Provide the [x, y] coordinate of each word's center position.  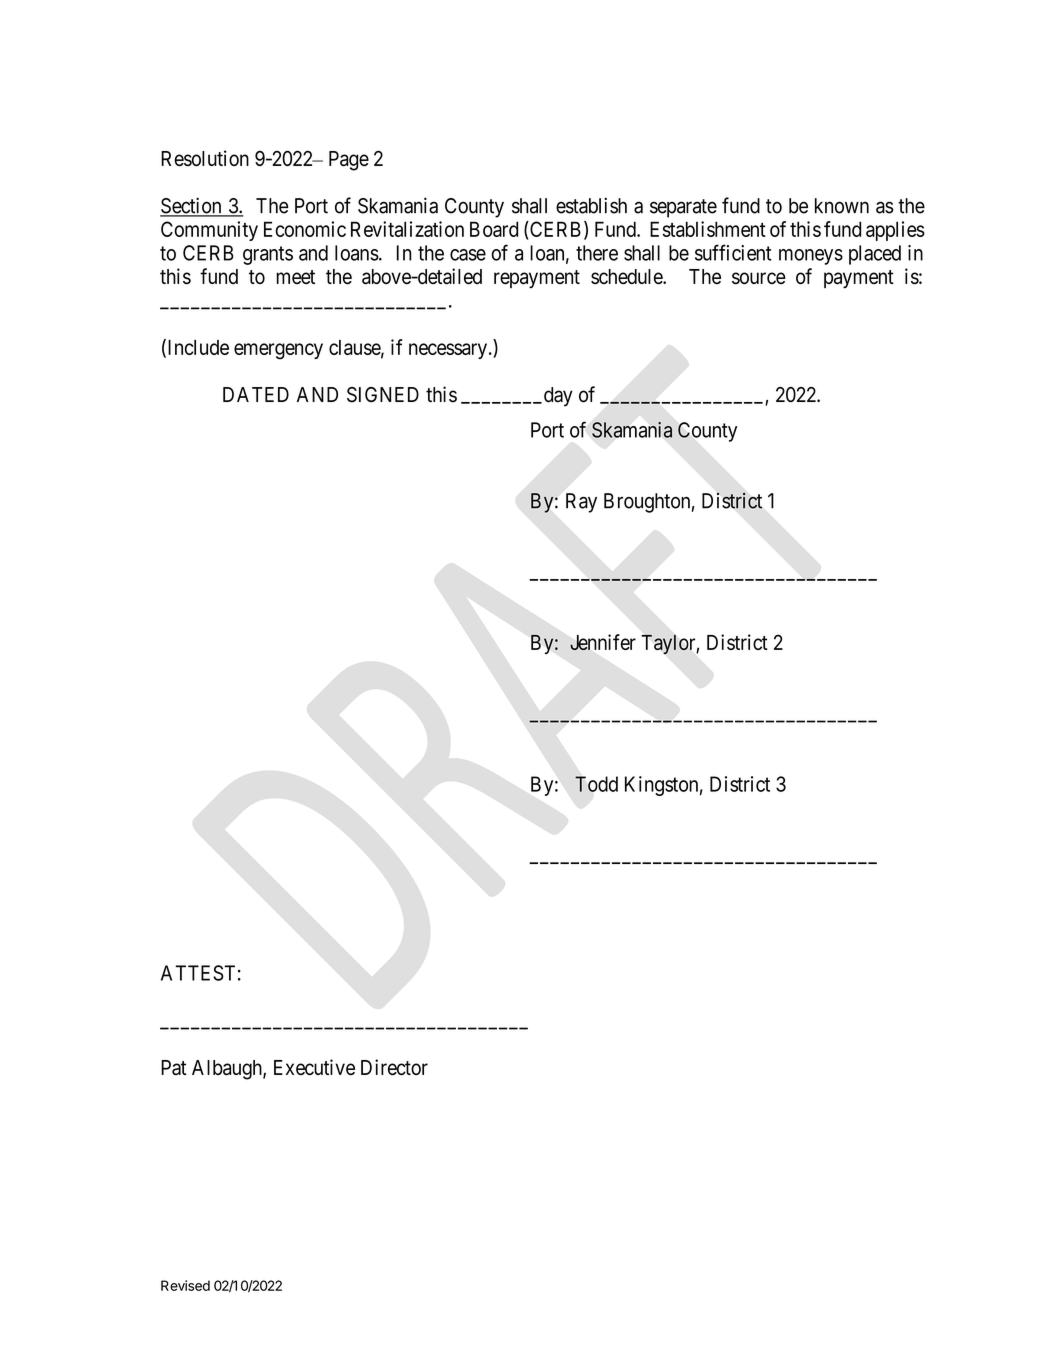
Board [494, 229]
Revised [185, 1285]
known [842, 206]
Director [394, 1067]
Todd [596, 784]
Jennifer [603, 642]
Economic [305, 229]
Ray [581, 503]
